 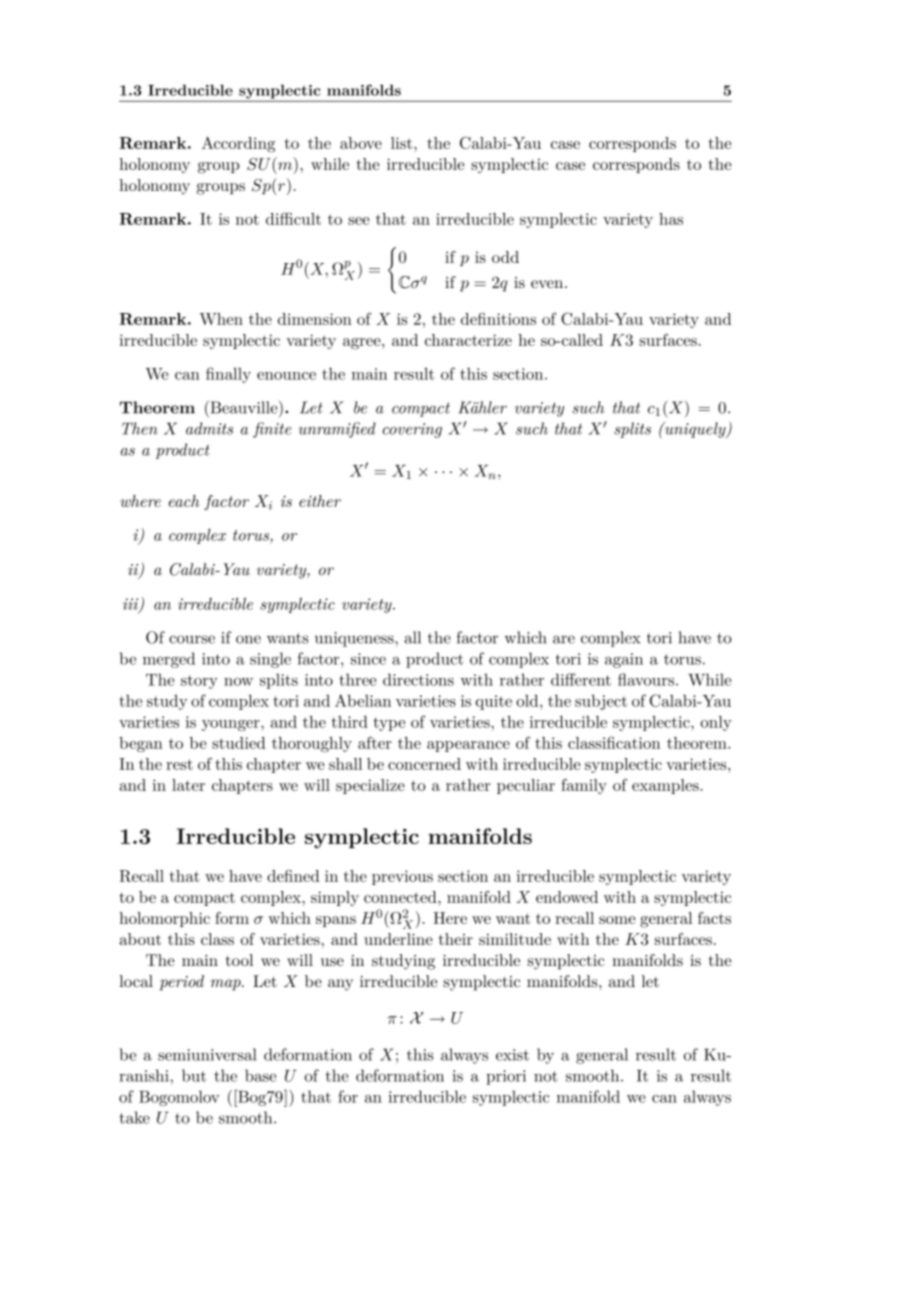 What do you see at coordinates (671, 219) in the image?
I see `has` at bounding box center [671, 219].
